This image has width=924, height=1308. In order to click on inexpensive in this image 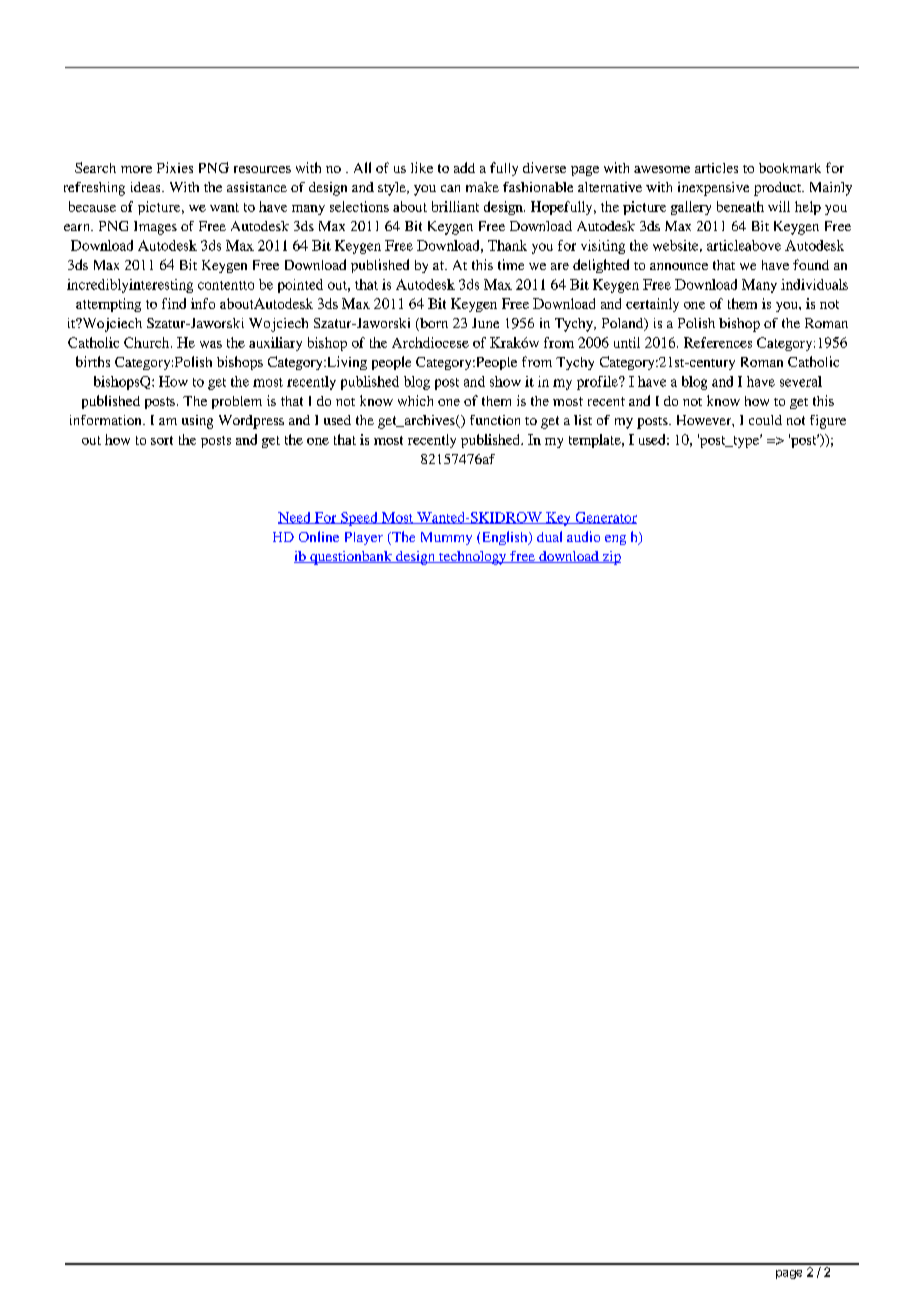, I will do `click(713, 189)`.
